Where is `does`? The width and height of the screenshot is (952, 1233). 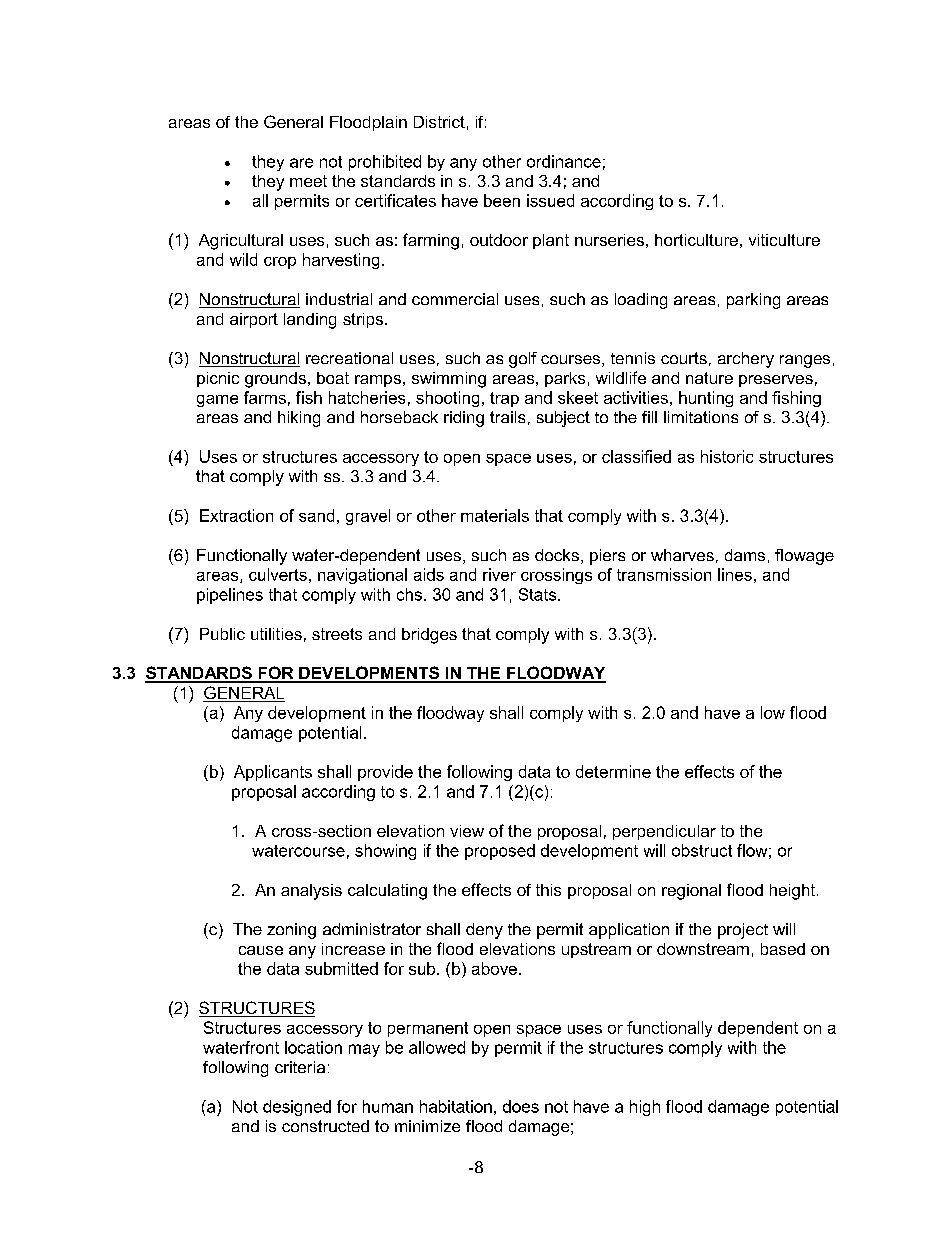 does is located at coordinates (521, 1106).
